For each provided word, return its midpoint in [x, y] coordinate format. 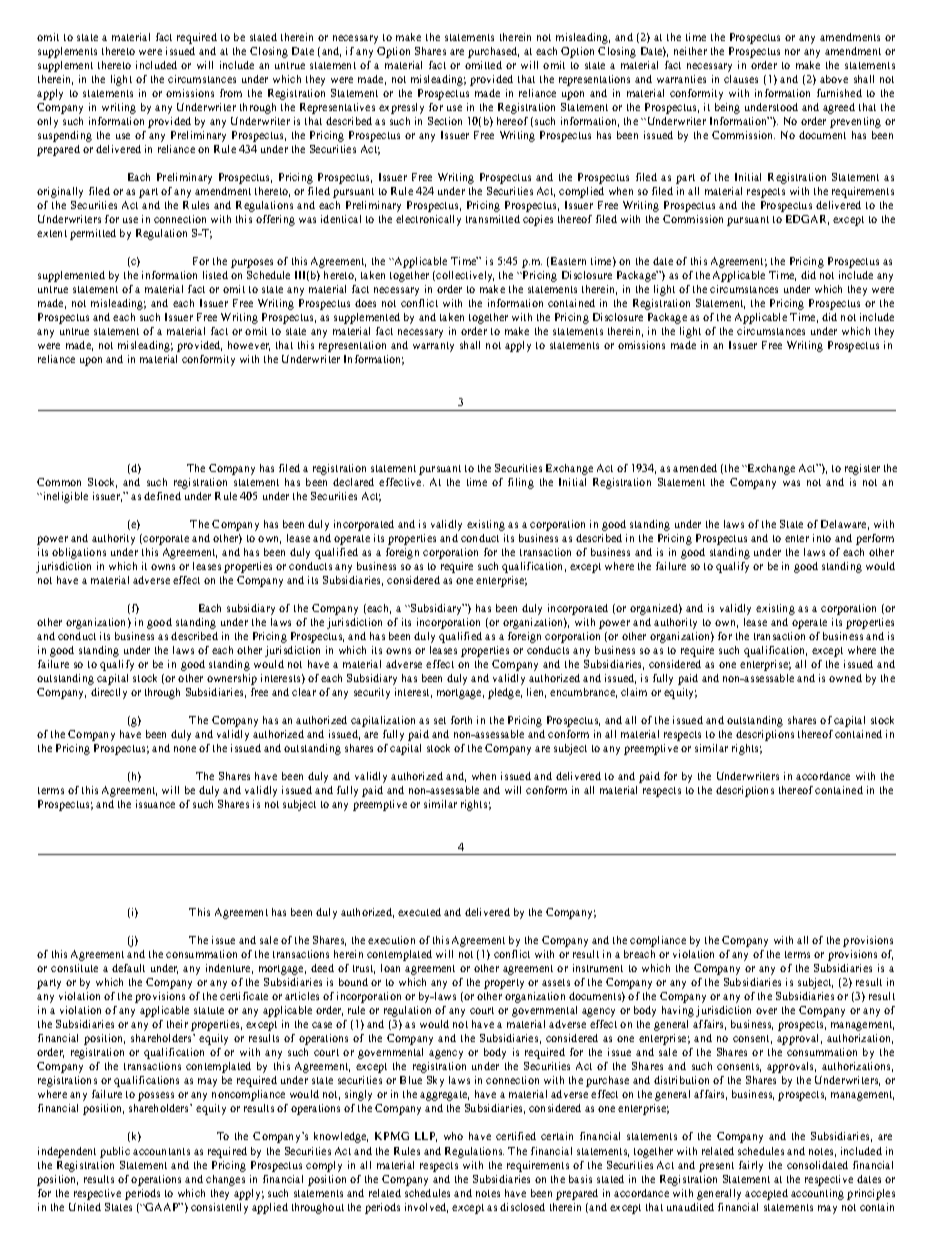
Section [445, 121]
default [128, 968]
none [185, 749]
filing [521, 483]
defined [162, 496]
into [822, 538]
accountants [161, 1151]
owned [845, 678]
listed [215, 275]
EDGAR [807, 220]
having [678, 1011]
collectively [465, 276]
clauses [741, 79]
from [231, 93]
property [504, 984]
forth [461, 720]
